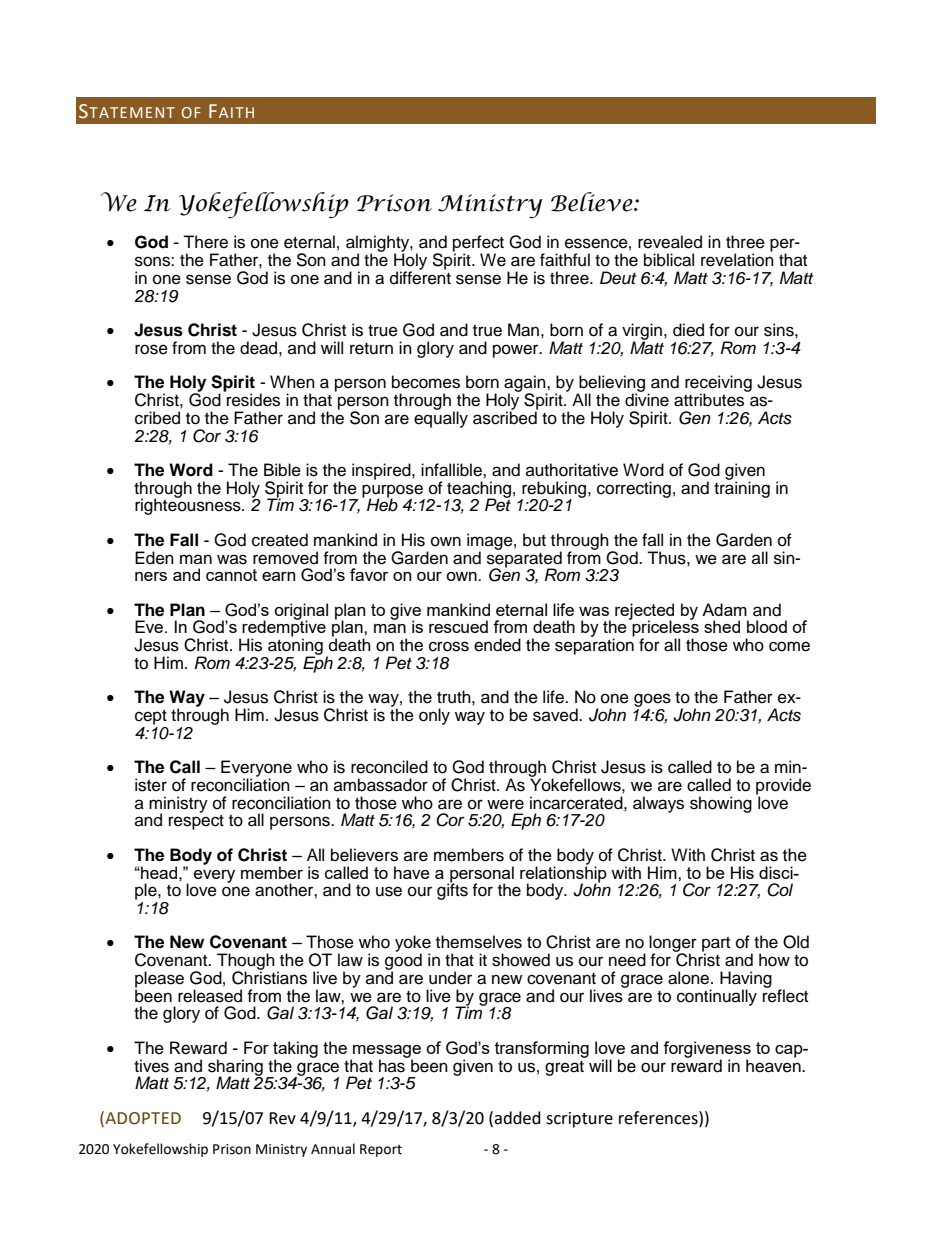 Image resolution: width=952 pixels, height=1233 pixels. I want to click on There, so click(205, 242).
